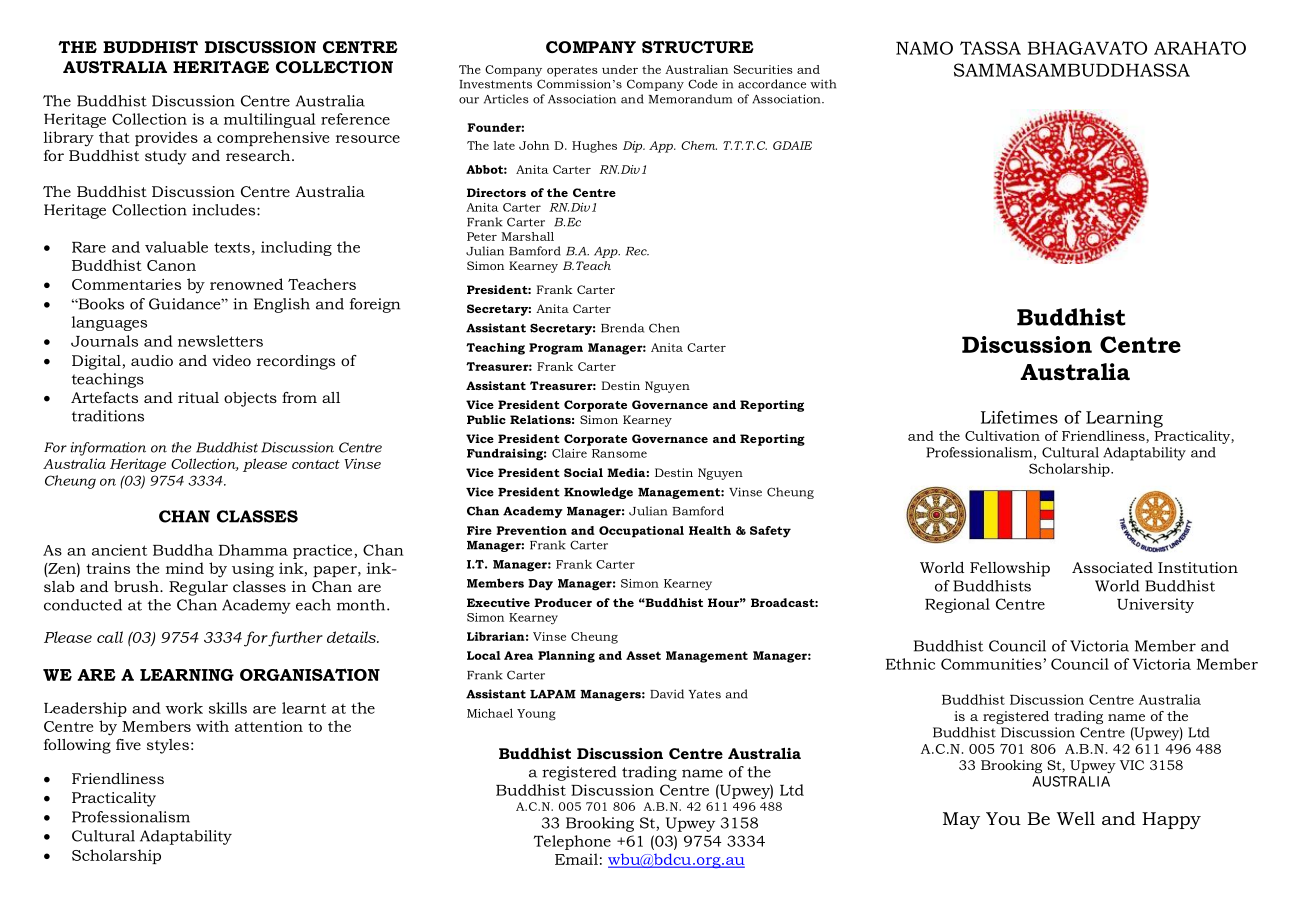 This screenshot has height=924, width=1307. What do you see at coordinates (572, 71) in the screenshot?
I see `operates` at bounding box center [572, 71].
